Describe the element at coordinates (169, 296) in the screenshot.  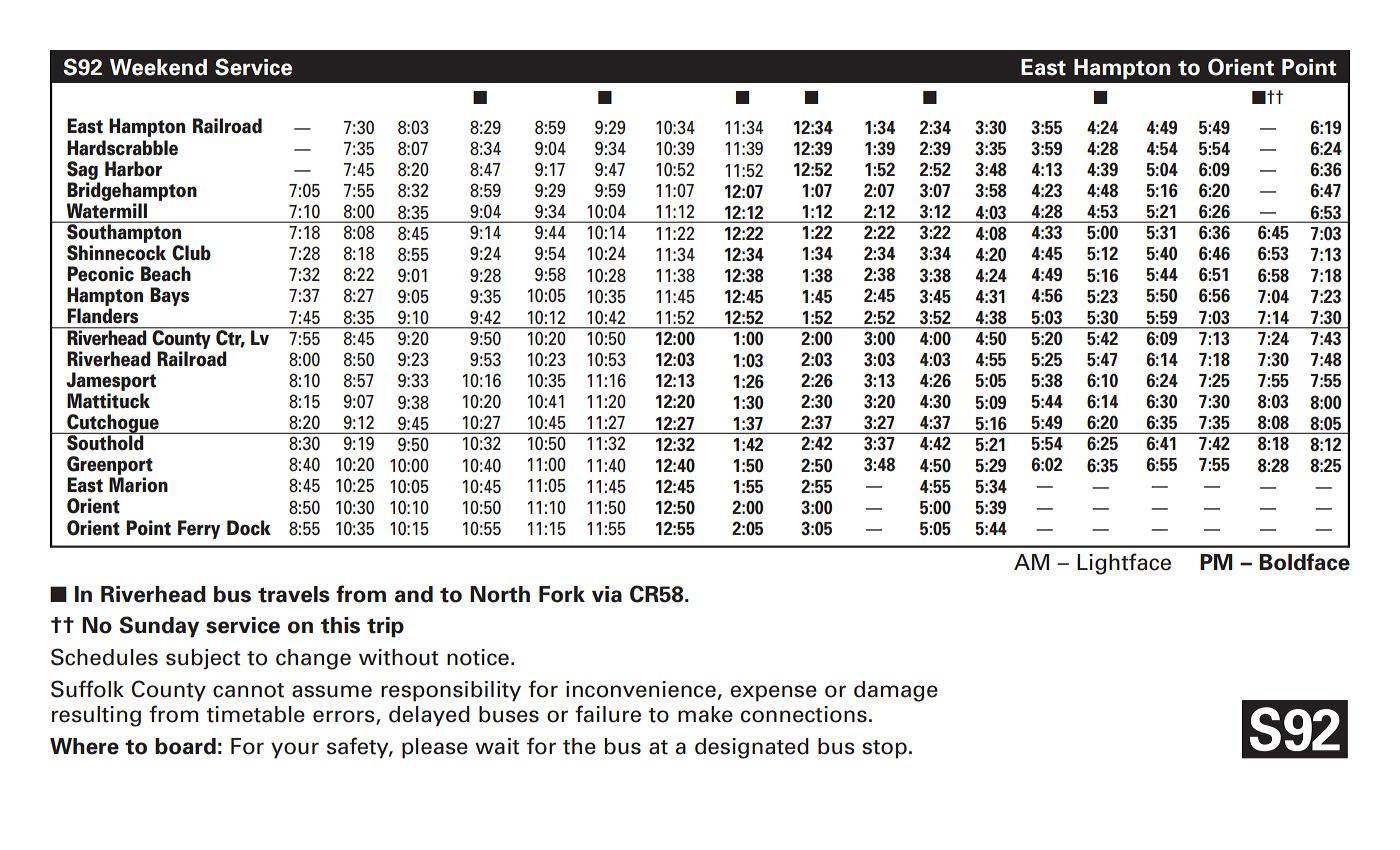
I see `Bays` at that location.
